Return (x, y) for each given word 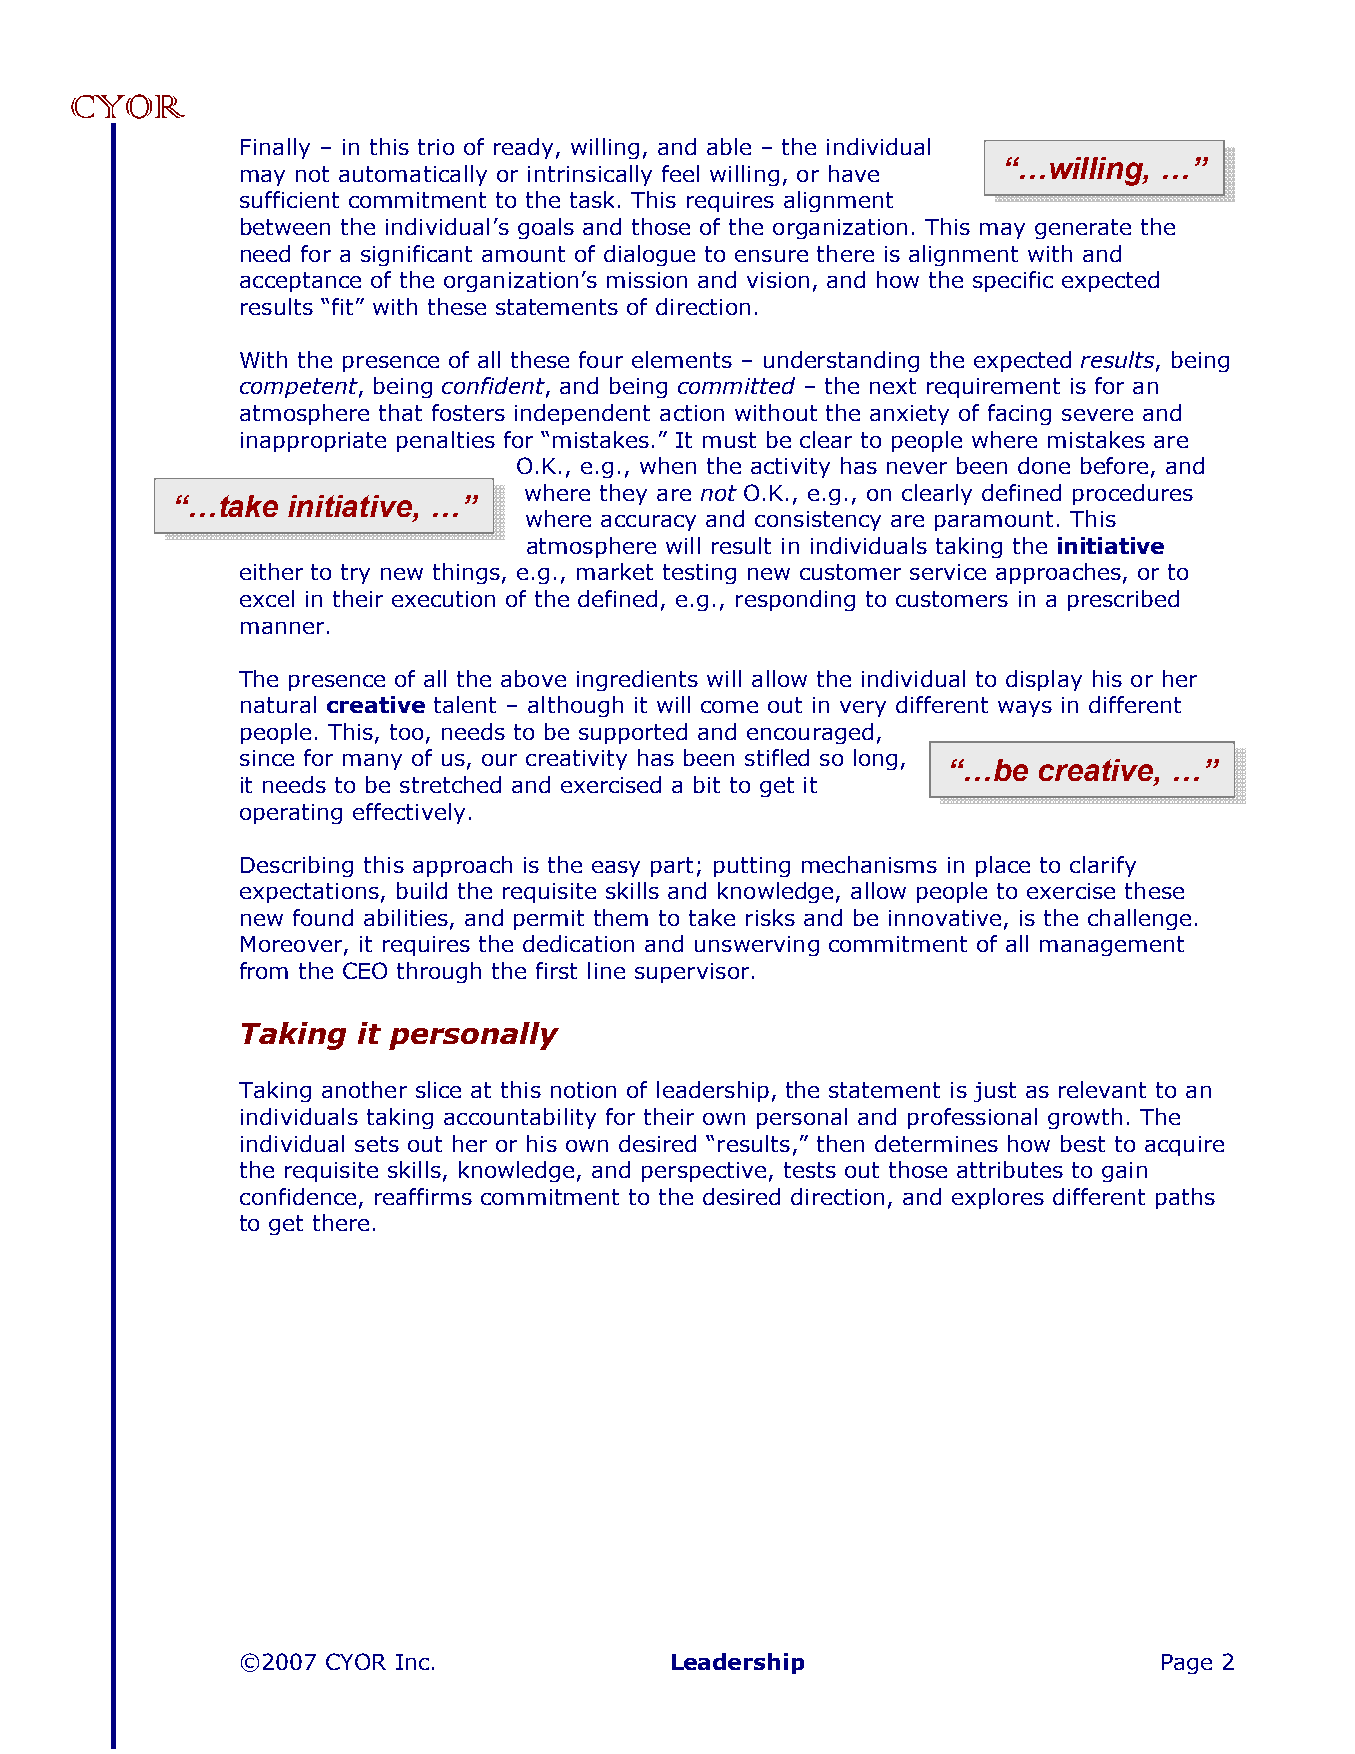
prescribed (1123, 600)
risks (770, 917)
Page (1187, 1664)
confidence (298, 1196)
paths (1185, 1198)
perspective (704, 1172)
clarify (1103, 866)
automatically (413, 175)
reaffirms (423, 1196)
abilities (406, 917)
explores (998, 1198)
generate (1083, 229)
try (355, 574)
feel (680, 173)
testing (699, 574)
